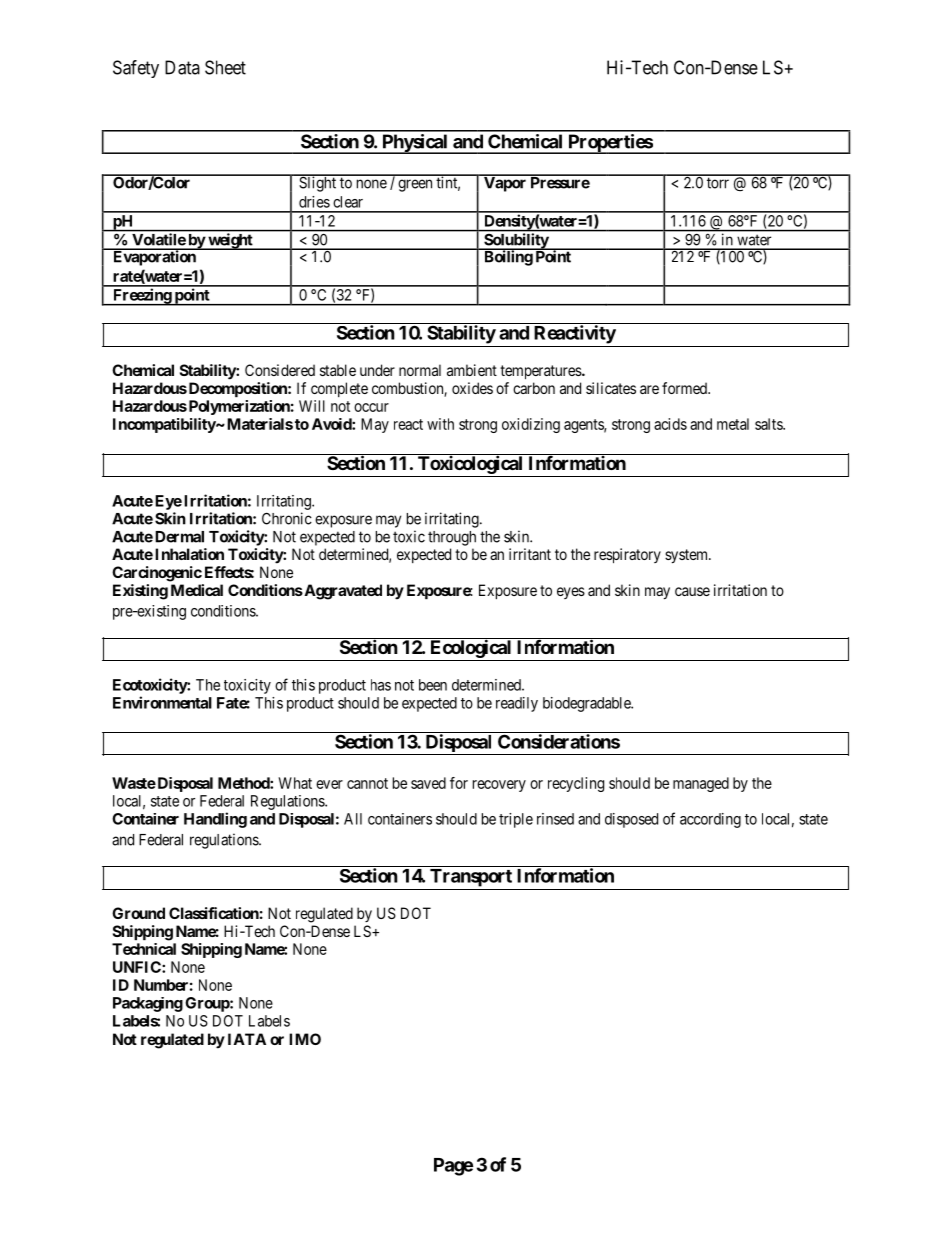 The height and width of the screenshot is (1233, 952). I want to click on Physical, so click(415, 144).
